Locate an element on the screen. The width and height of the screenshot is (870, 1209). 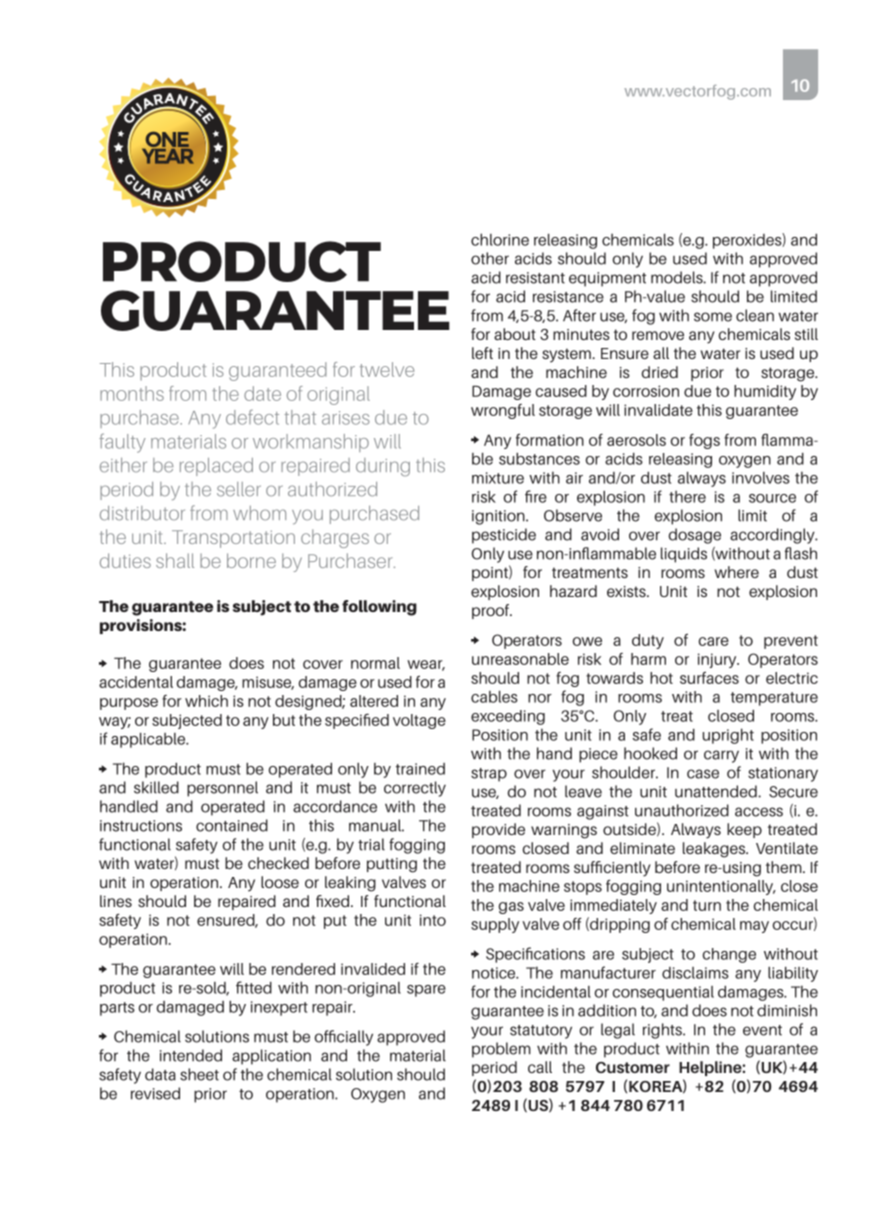
pesticide is located at coordinates (504, 536).
